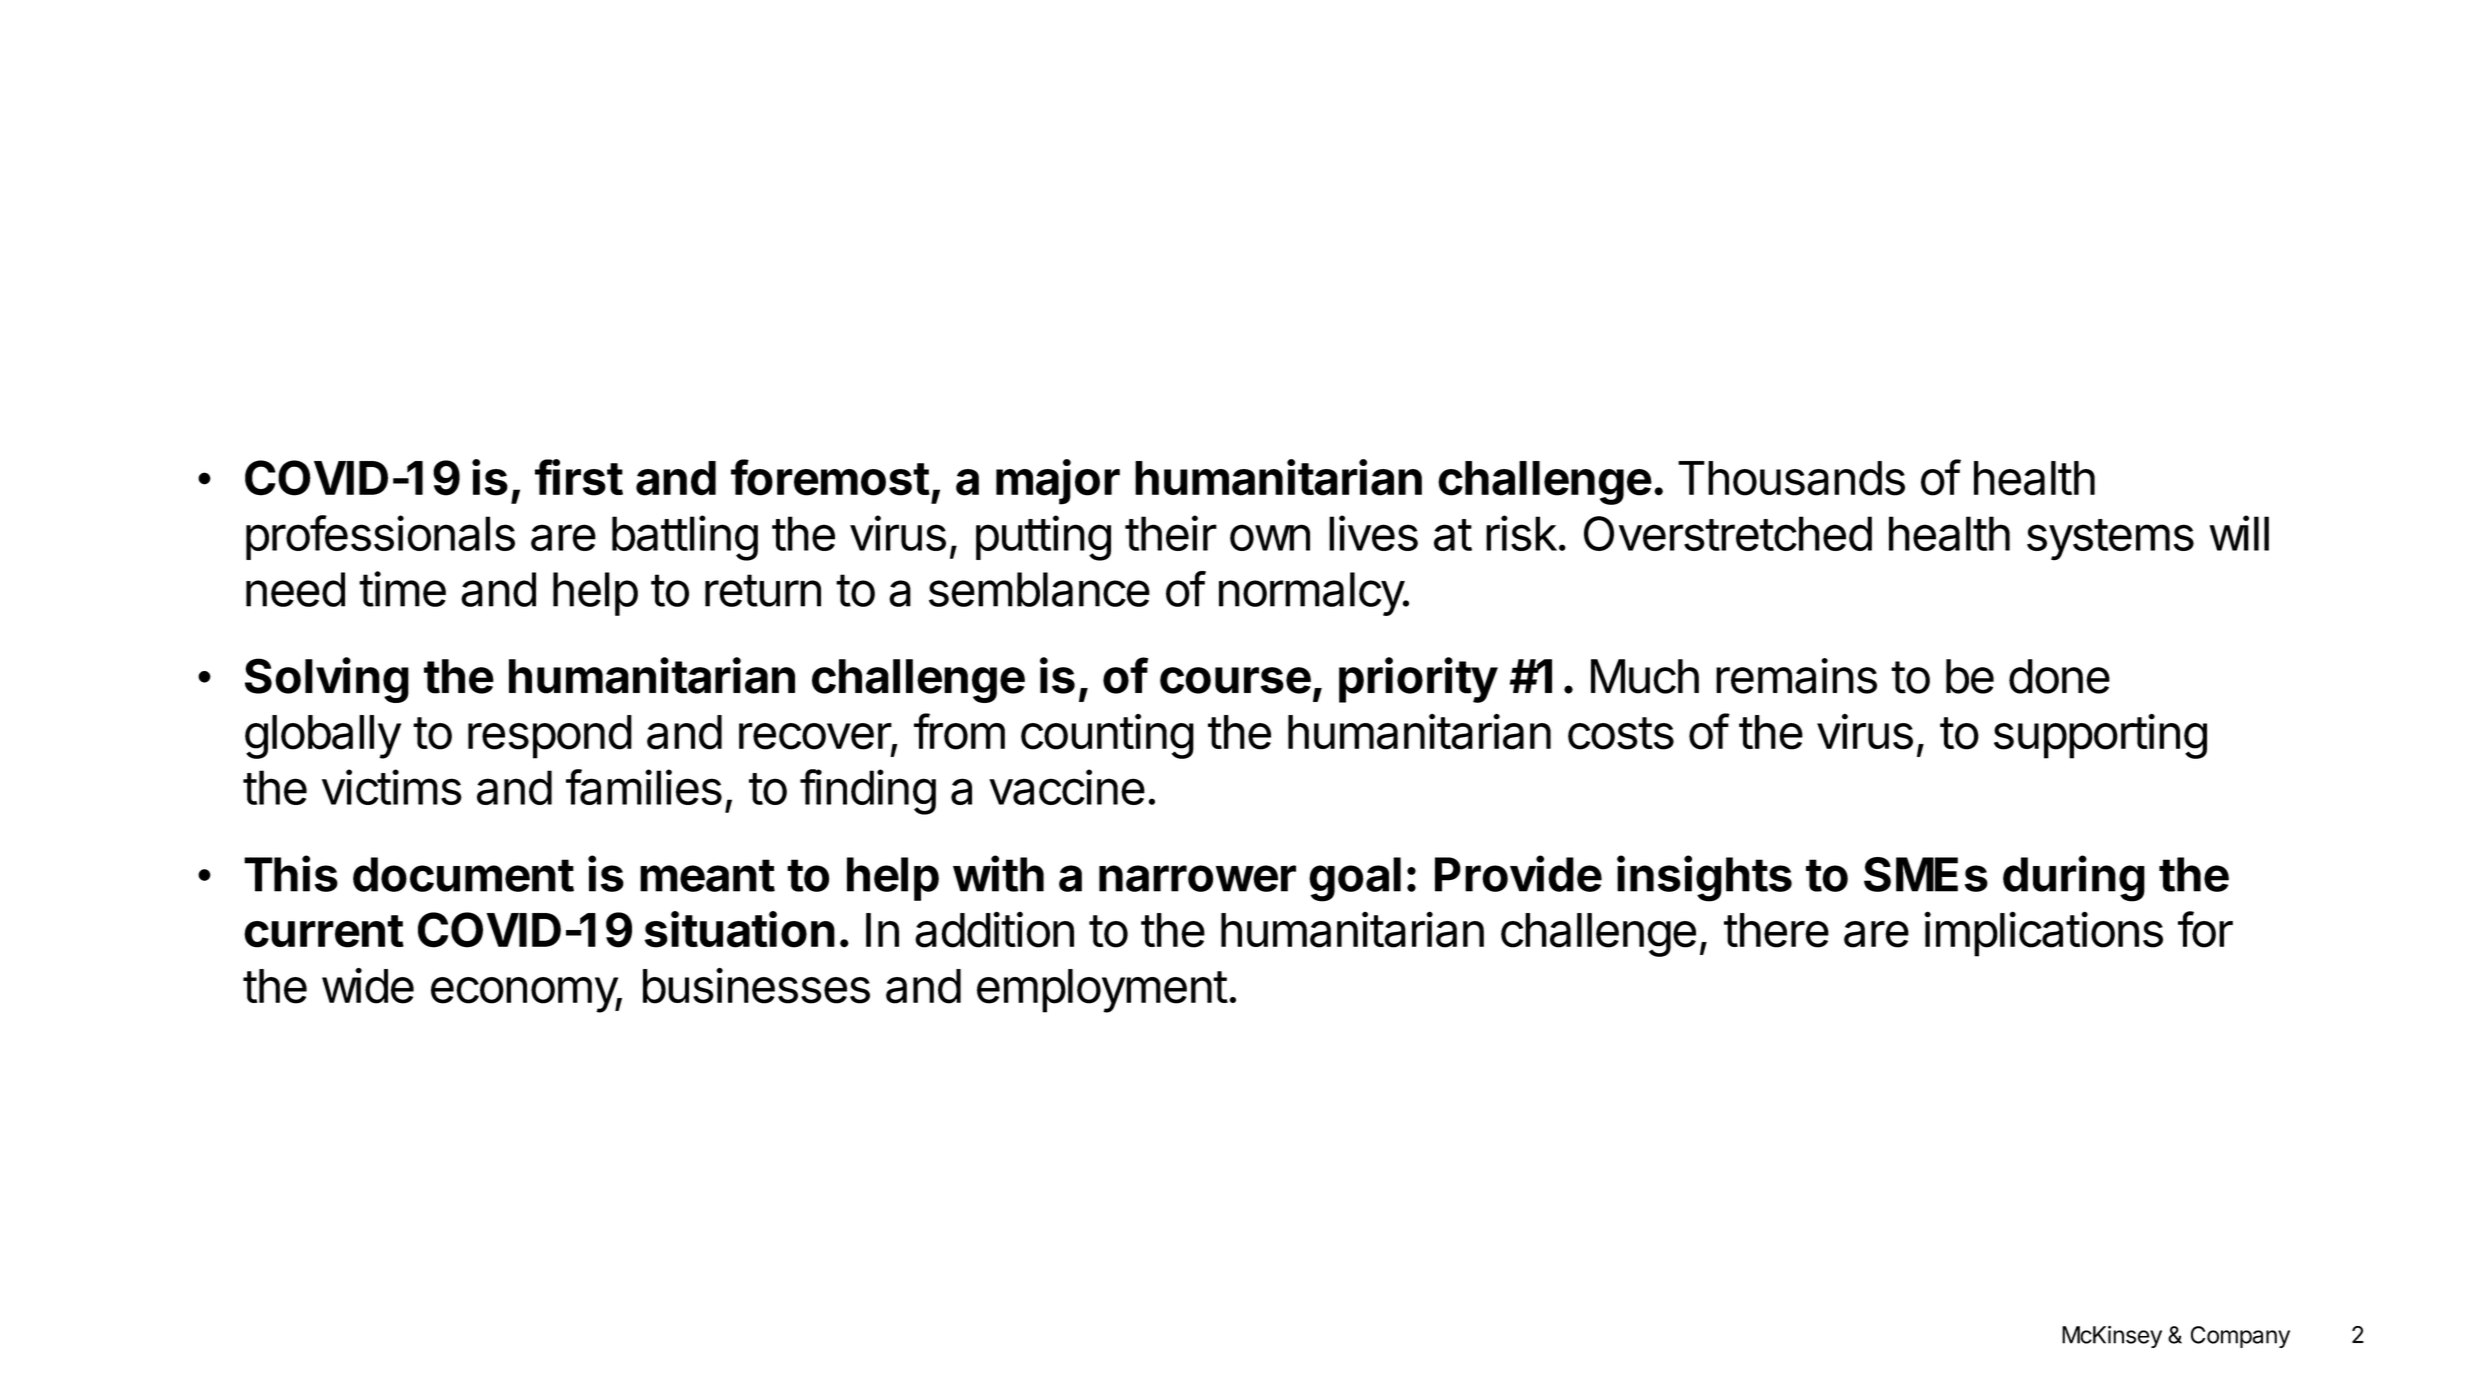 This image has height=1393, width=2476. Describe the element at coordinates (579, 477) in the image. I see `first` at that location.
